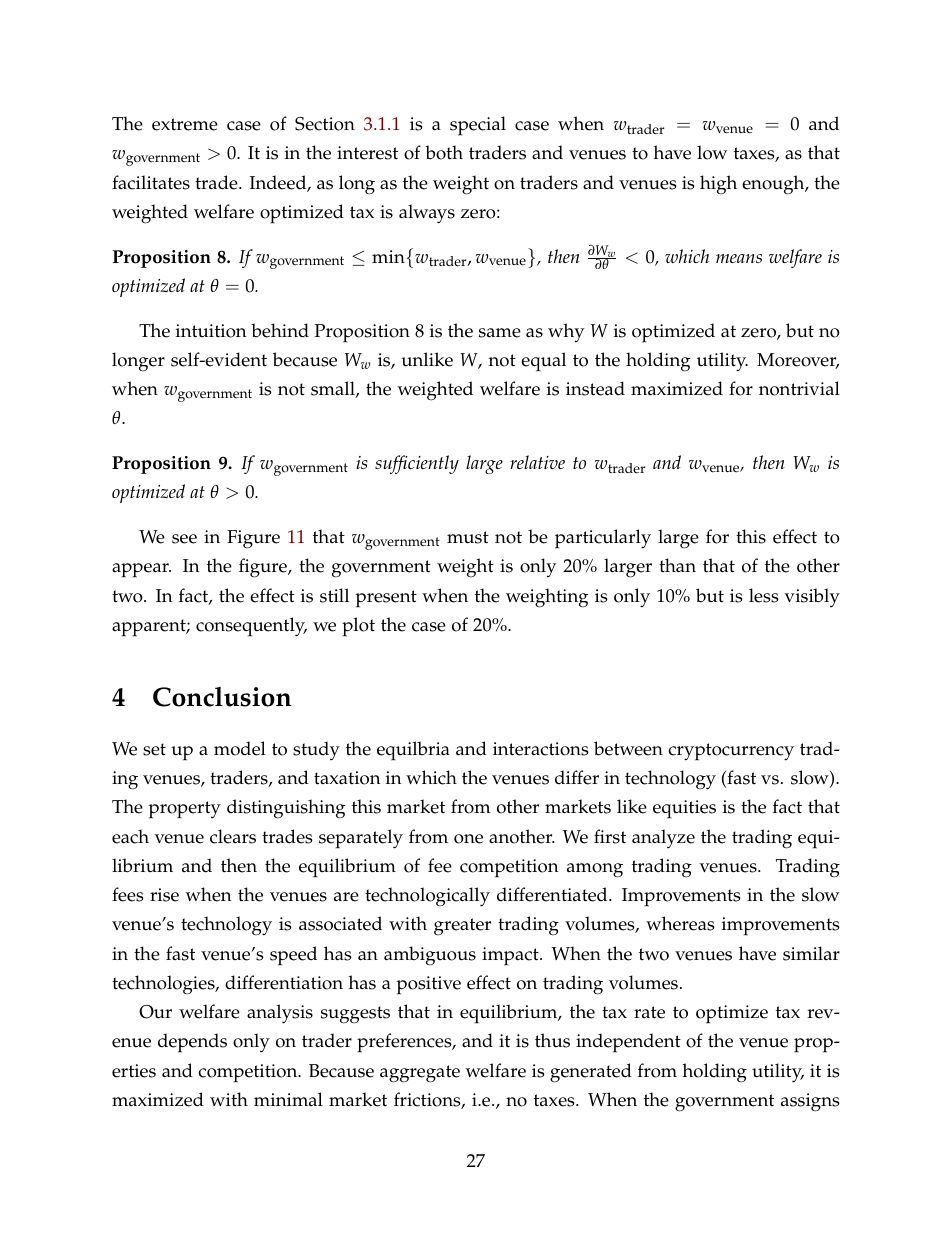  I want to click on both, so click(444, 152).
